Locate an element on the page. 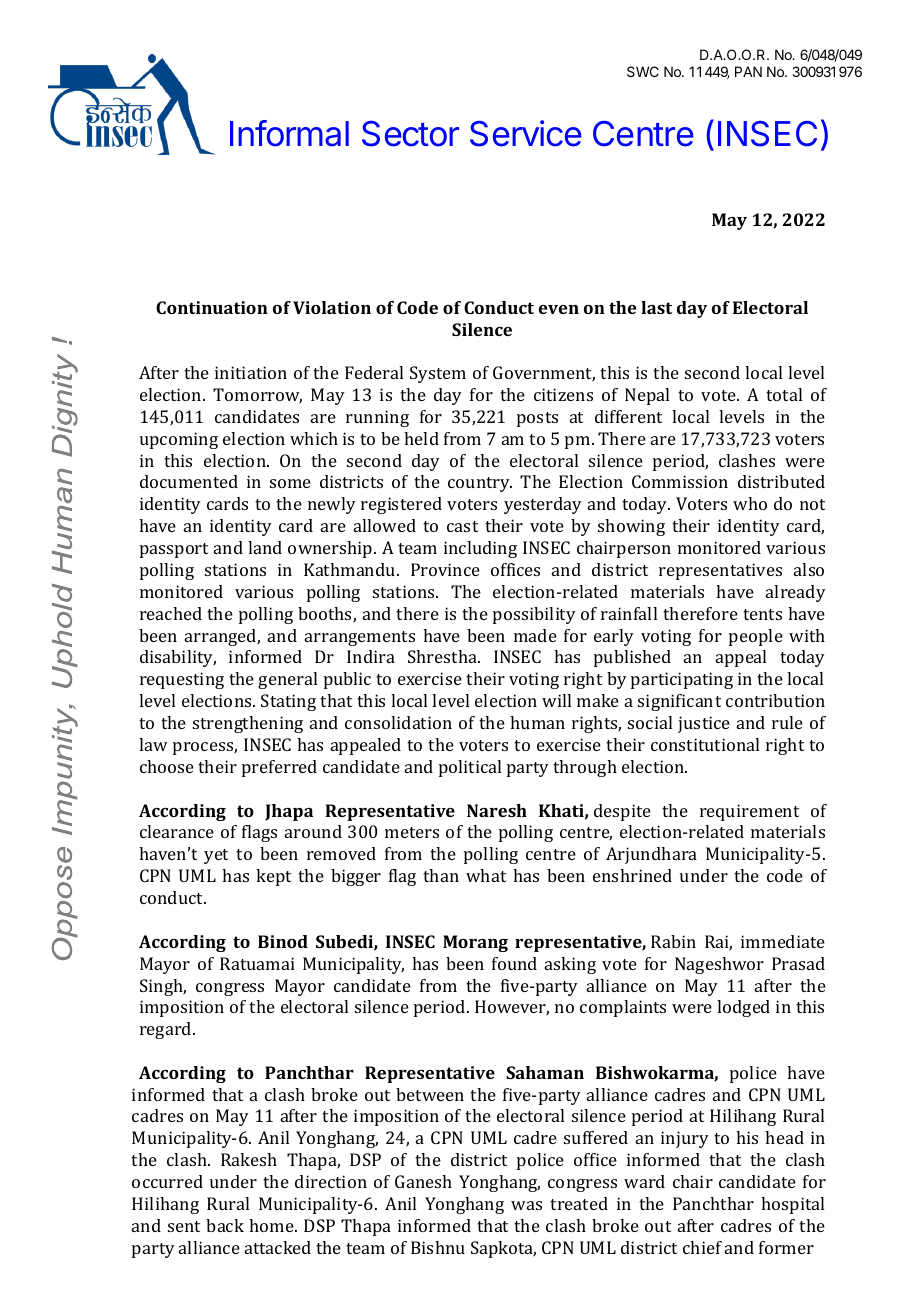  SWC is located at coordinates (643, 71).
